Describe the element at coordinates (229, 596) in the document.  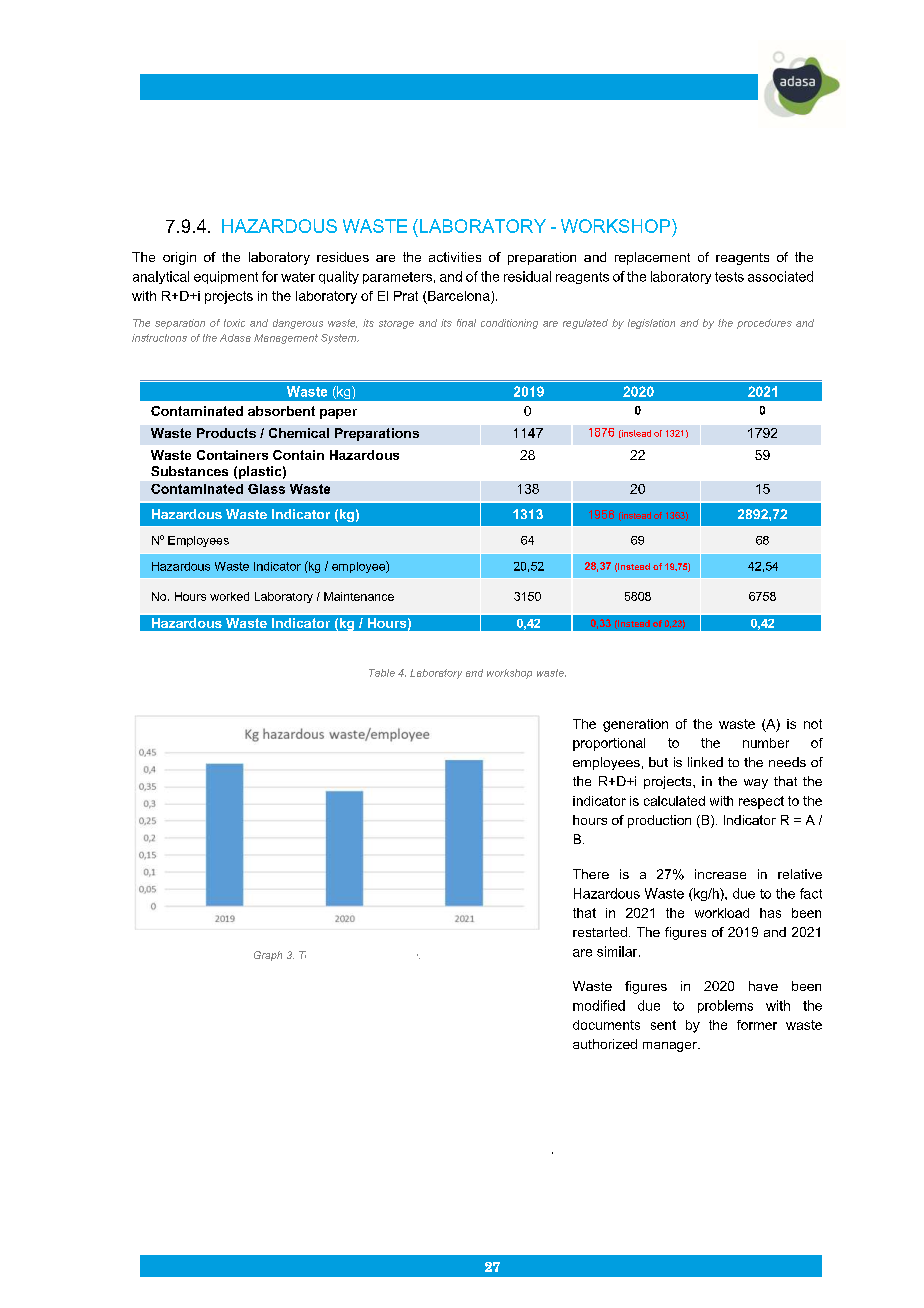
I see `worked` at that location.
